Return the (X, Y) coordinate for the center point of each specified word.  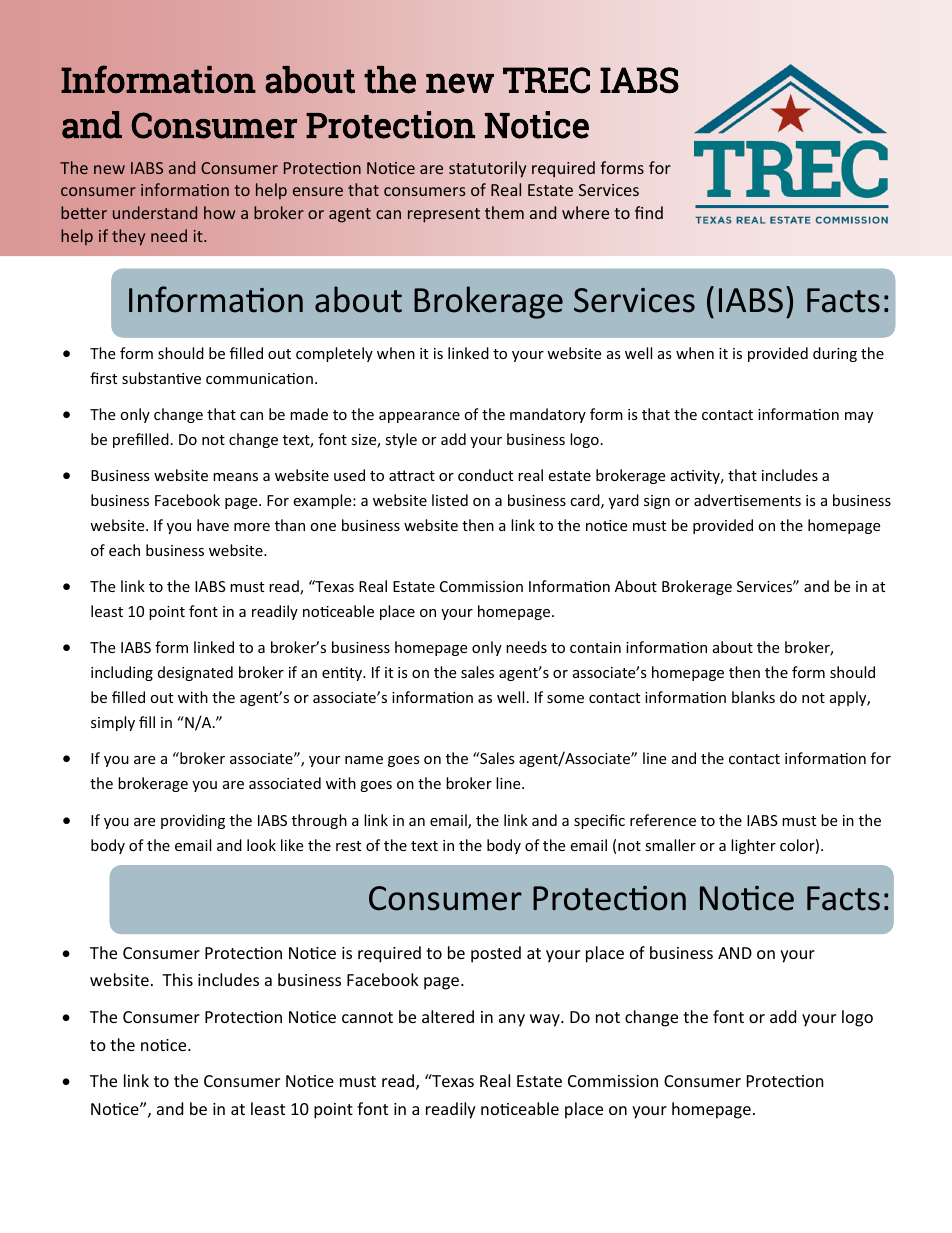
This (177, 979)
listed (450, 500)
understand (155, 212)
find (649, 212)
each (124, 550)
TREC (546, 80)
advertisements (747, 500)
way (546, 1020)
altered (448, 1016)
